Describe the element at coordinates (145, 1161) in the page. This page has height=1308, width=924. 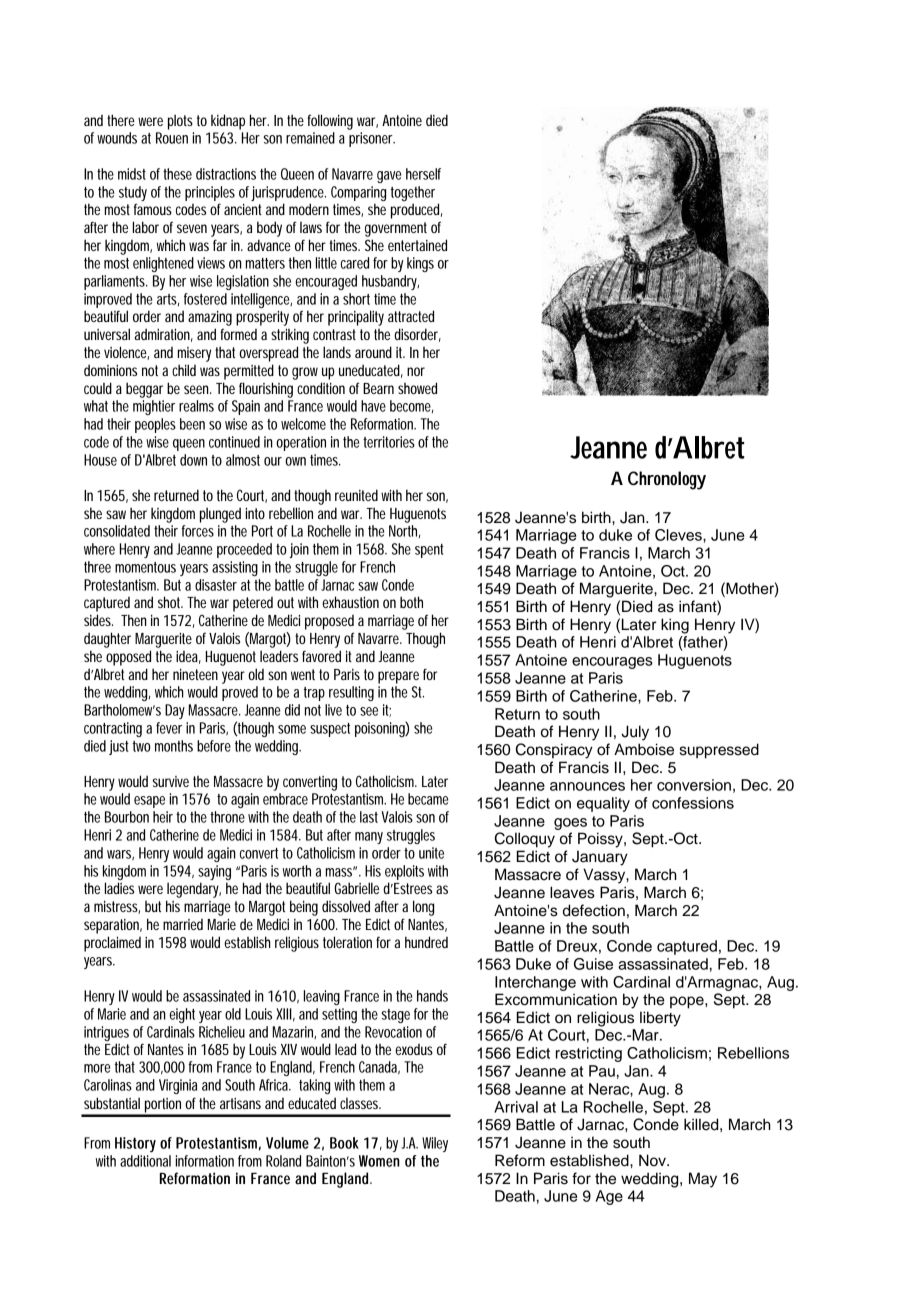
I see `additional` at that location.
